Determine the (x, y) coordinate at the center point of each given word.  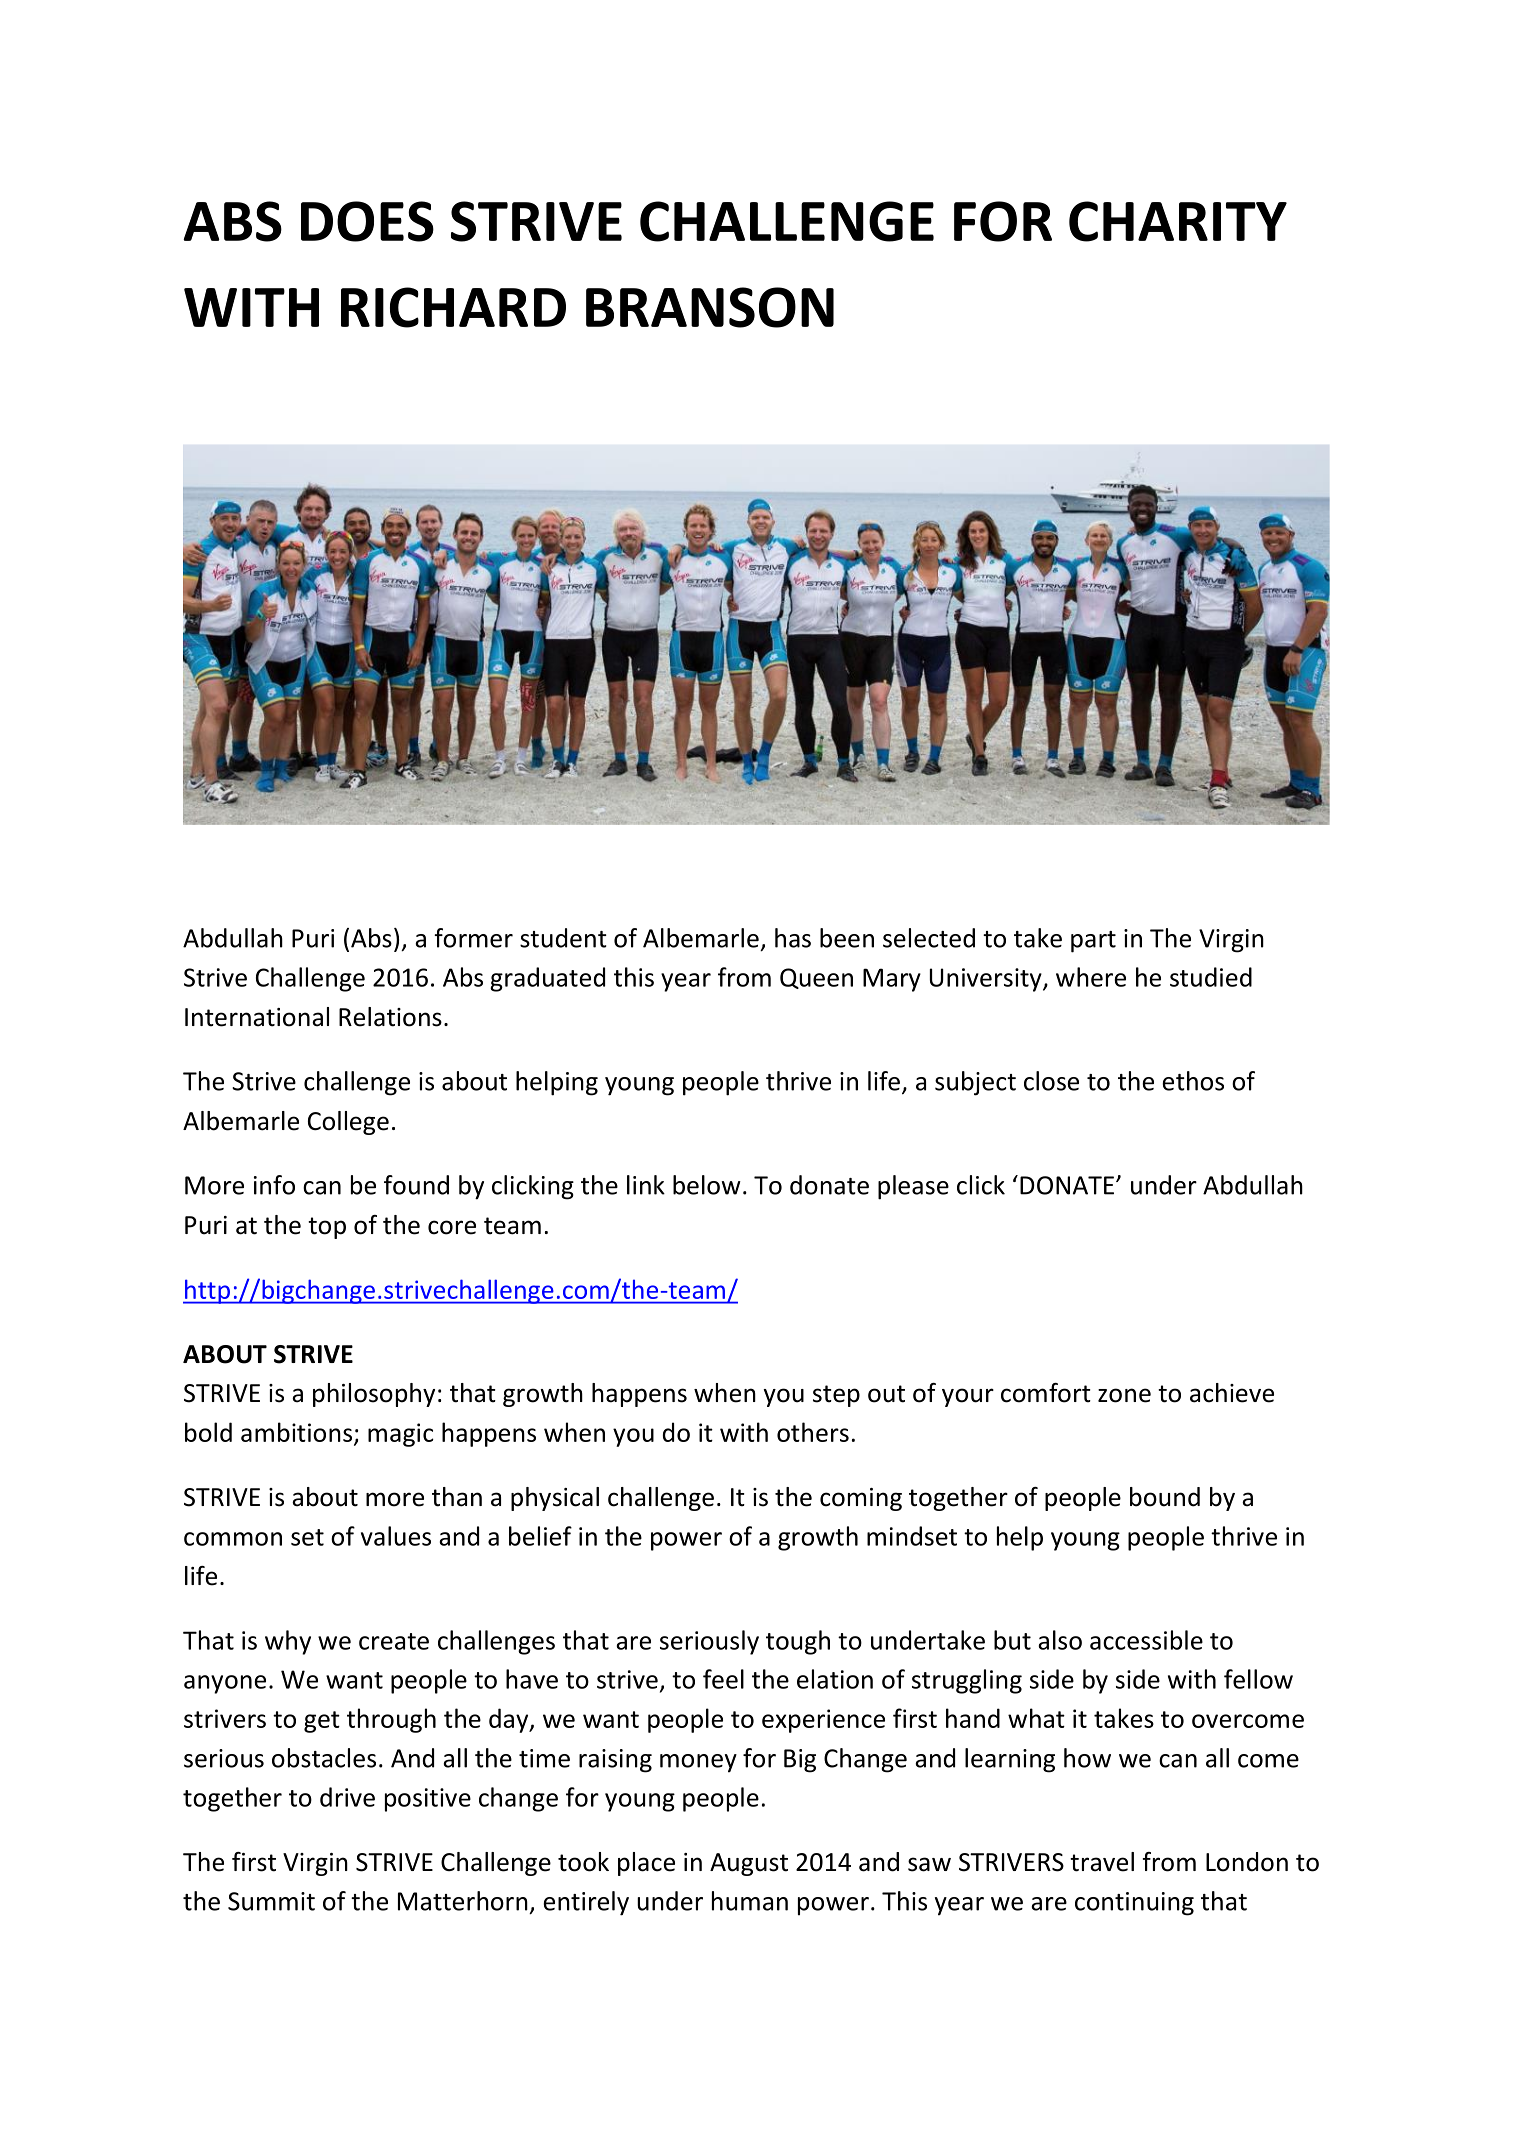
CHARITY (1178, 221)
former (473, 938)
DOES (367, 221)
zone (1124, 1395)
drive (347, 1797)
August (749, 1864)
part (1093, 942)
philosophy (374, 1395)
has (793, 938)
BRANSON (710, 307)
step (836, 1396)
